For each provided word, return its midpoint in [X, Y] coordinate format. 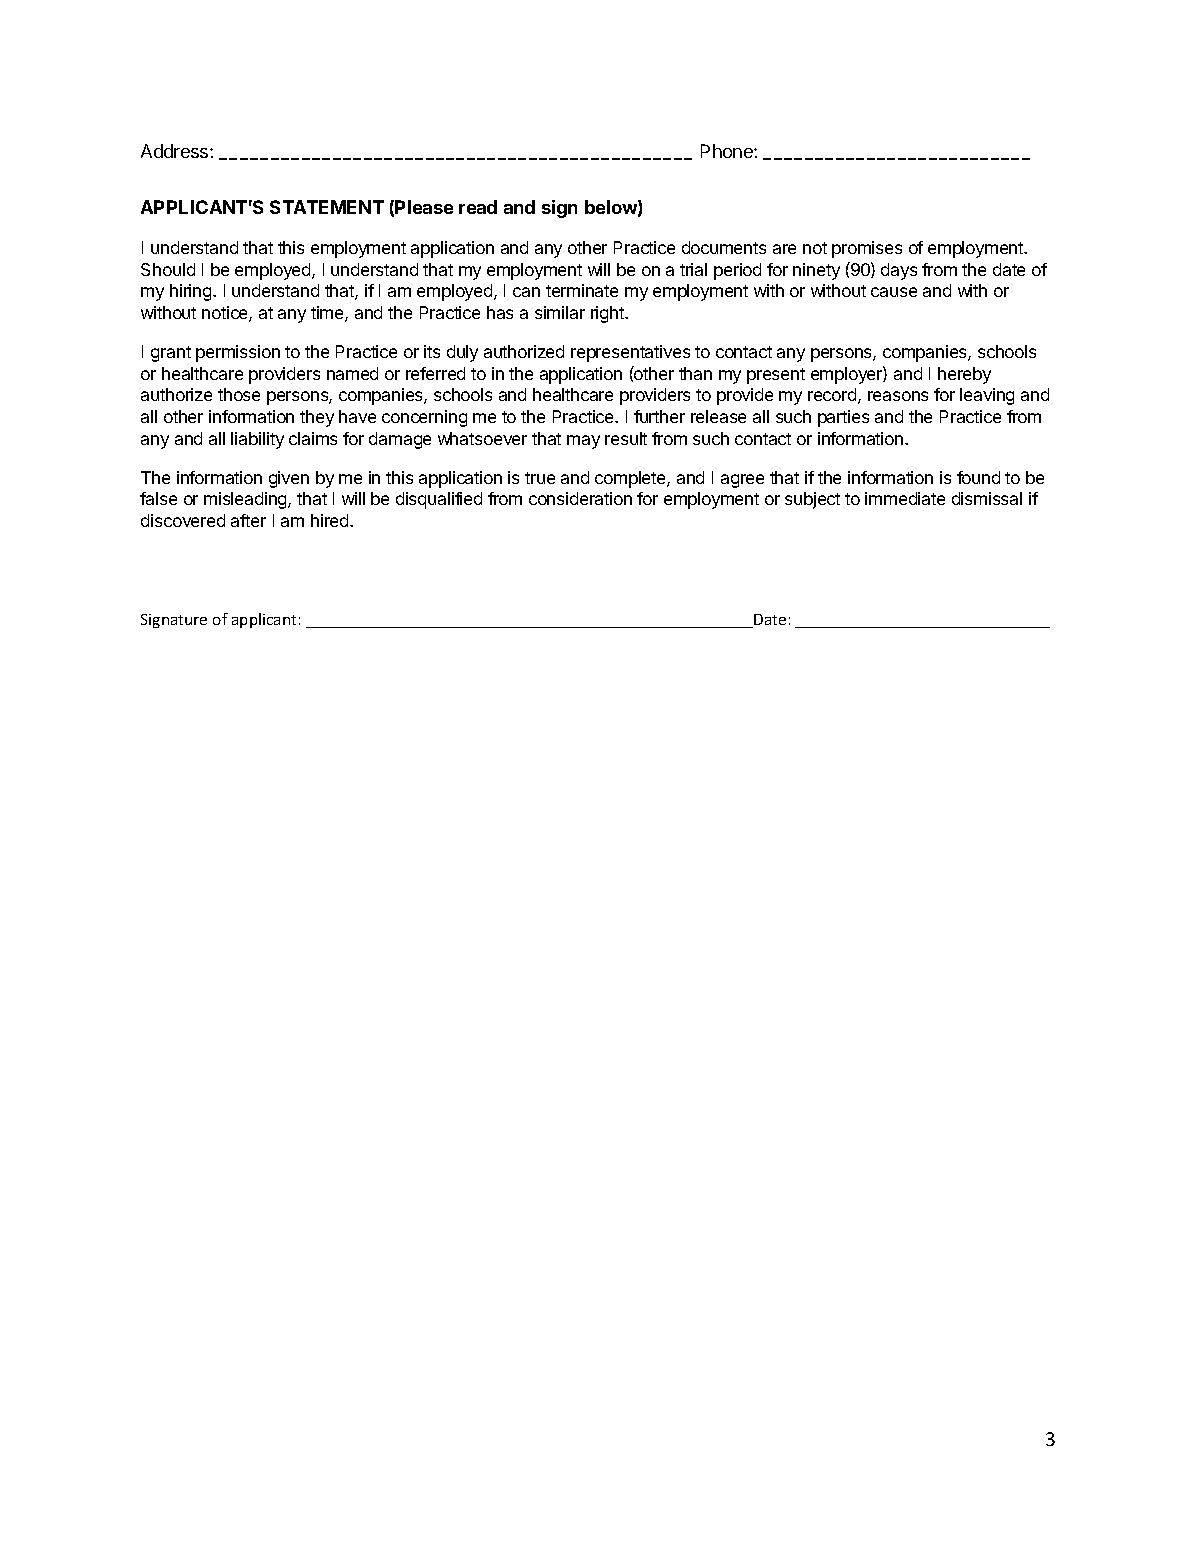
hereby [964, 375]
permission [238, 353]
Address [176, 151]
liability [257, 440]
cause [894, 292]
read [478, 207]
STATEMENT [327, 207]
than [695, 373]
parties [843, 418]
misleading [246, 500]
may [583, 442]
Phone [728, 151]
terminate [582, 290]
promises [867, 249]
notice [226, 314]
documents [724, 247]
